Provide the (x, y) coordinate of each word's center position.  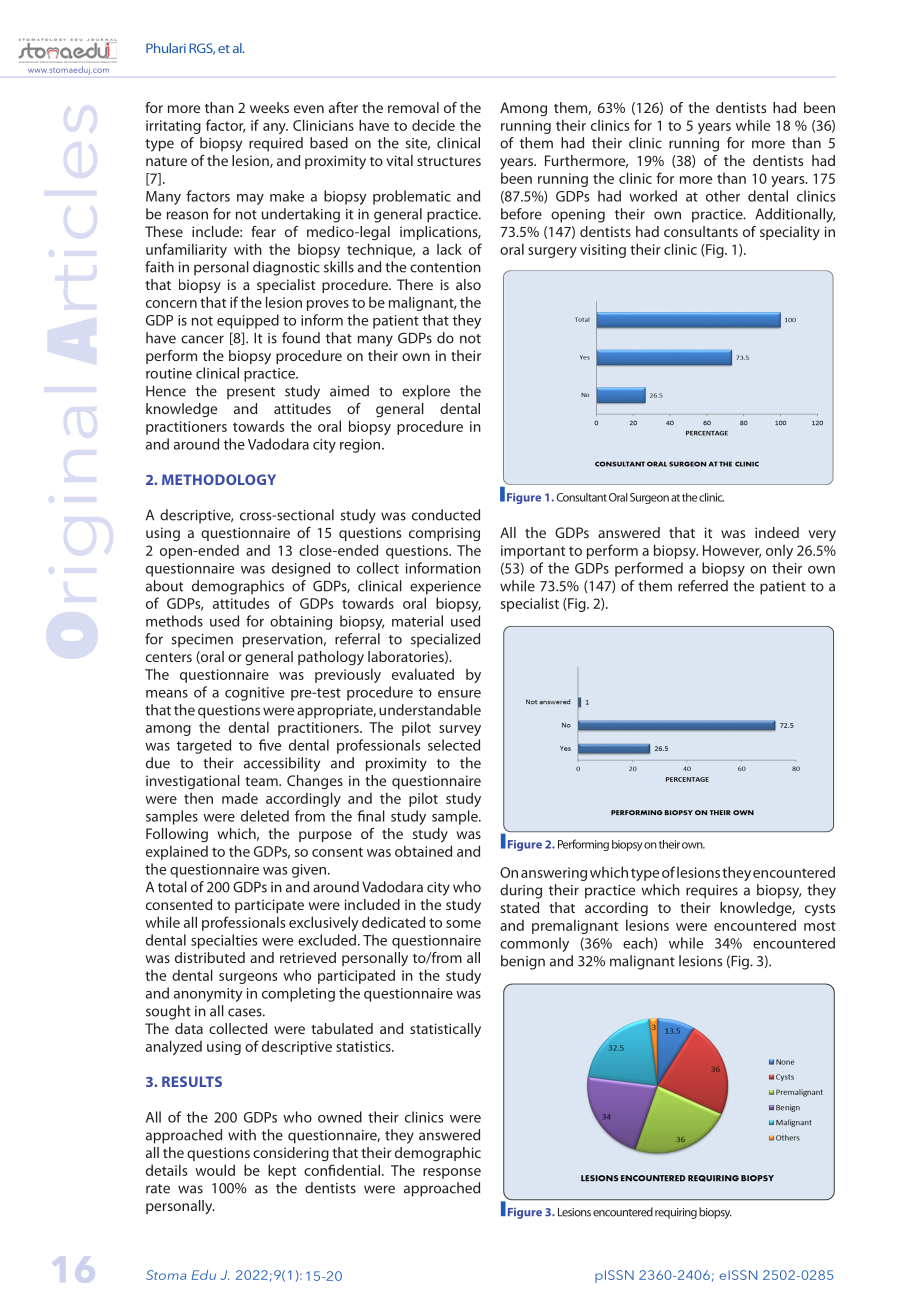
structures (449, 161)
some (463, 924)
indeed (777, 532)
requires (712, 892)
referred (703, 586)
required (276, 144)
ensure (459, 694)
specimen (202, 641)
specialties (224, 941)
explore (426, 392)
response (452, 1173)
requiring (676, 1213)
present (251, 393)
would (215, 1170)
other (723, 196)
